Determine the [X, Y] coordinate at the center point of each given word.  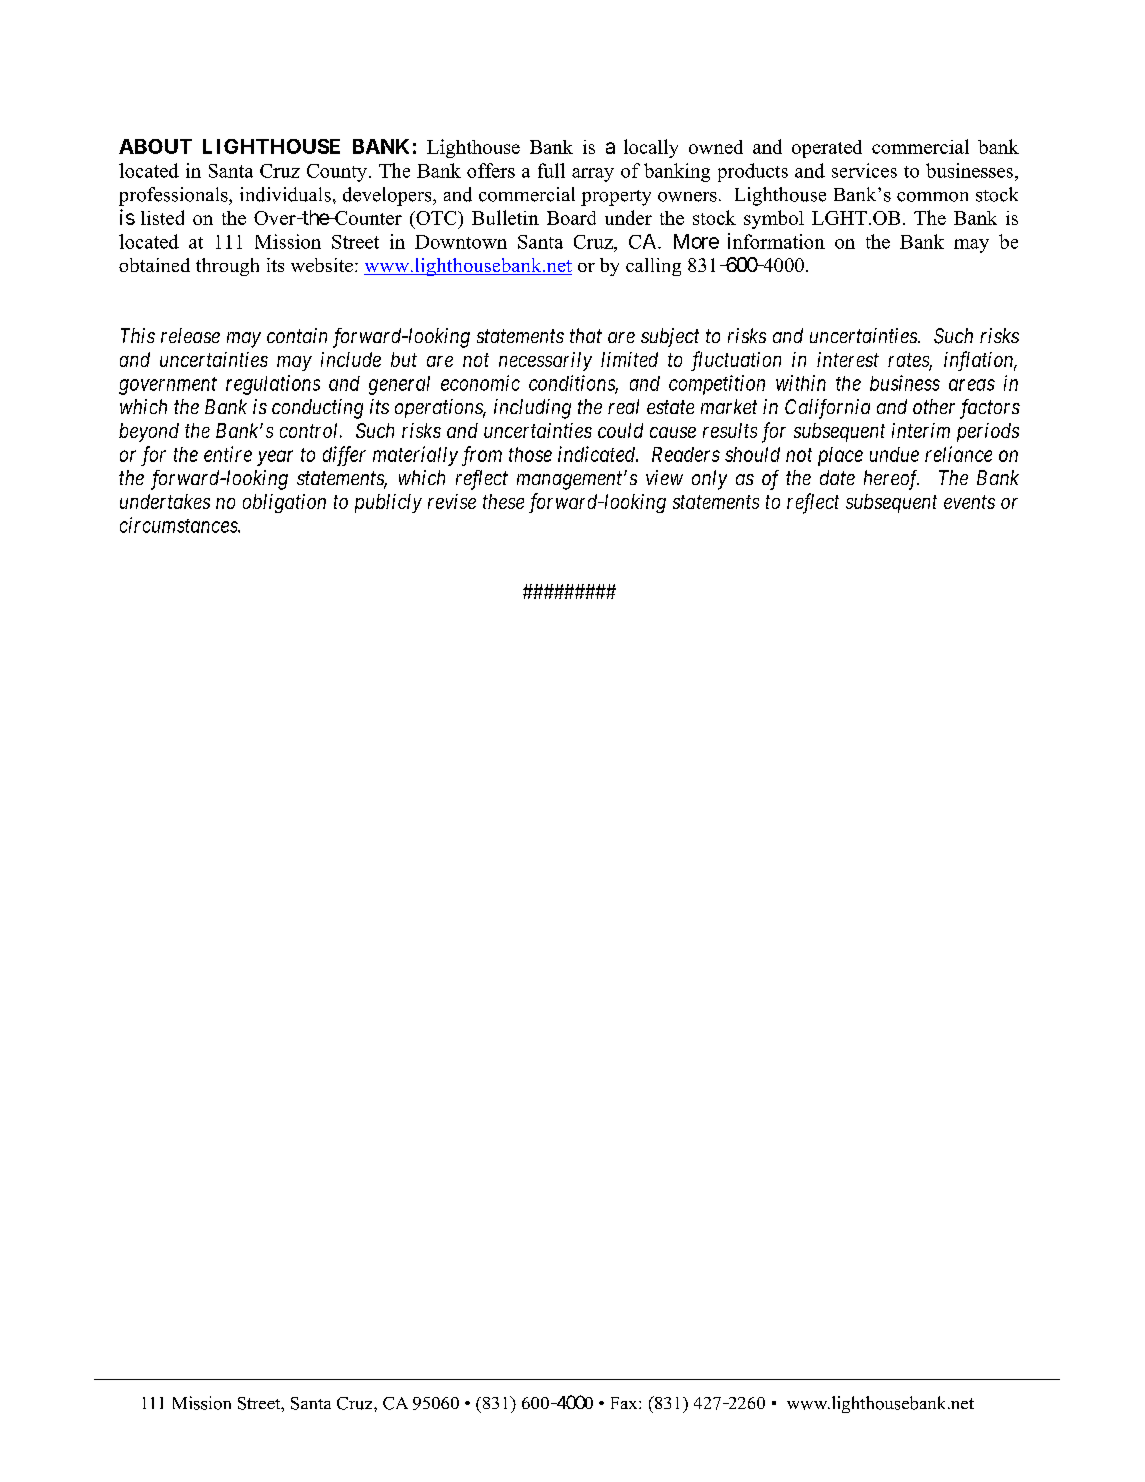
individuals [285, 194]
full [551, 170]
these [503, 501]
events [969, 502]
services [864, 170]
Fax [625, 1403]
